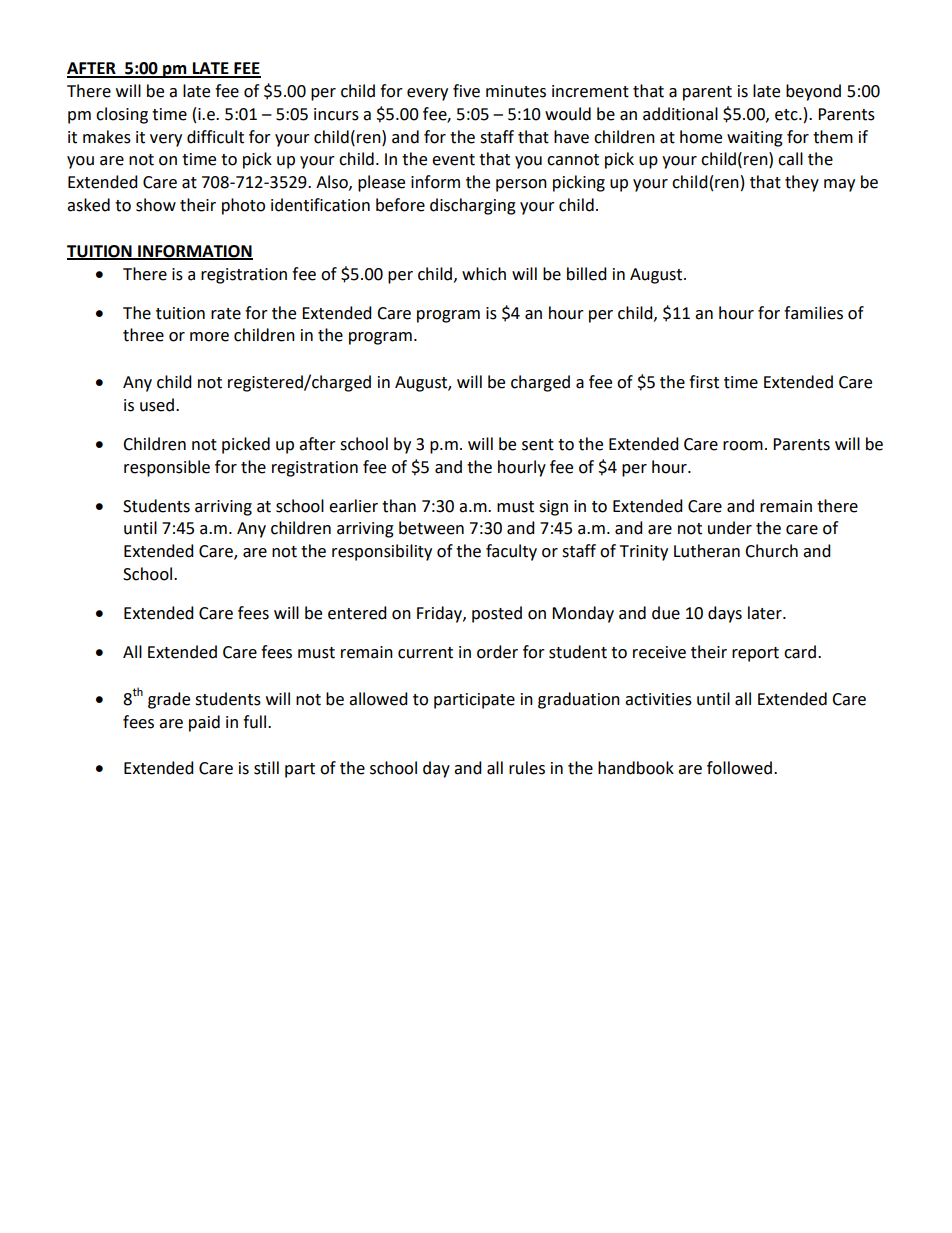  What do you see at coordinates (739, 768) in the screenshot?
I see `followed` at bounding box center [739, 768].
